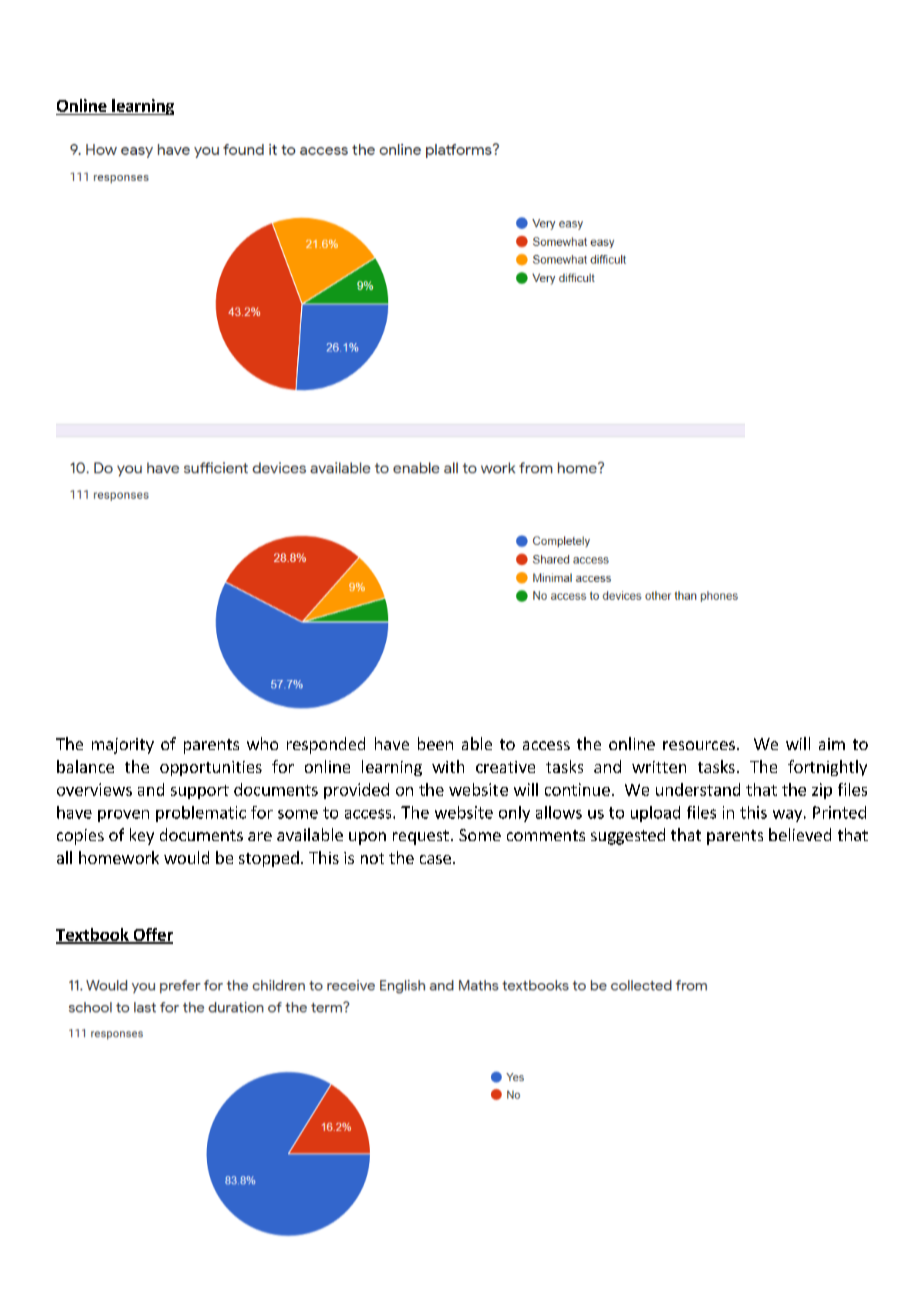 The width and height of the image is (924, 1308). Describe the element at coordinates (435, 743) in the image. I see `been` at that location.
